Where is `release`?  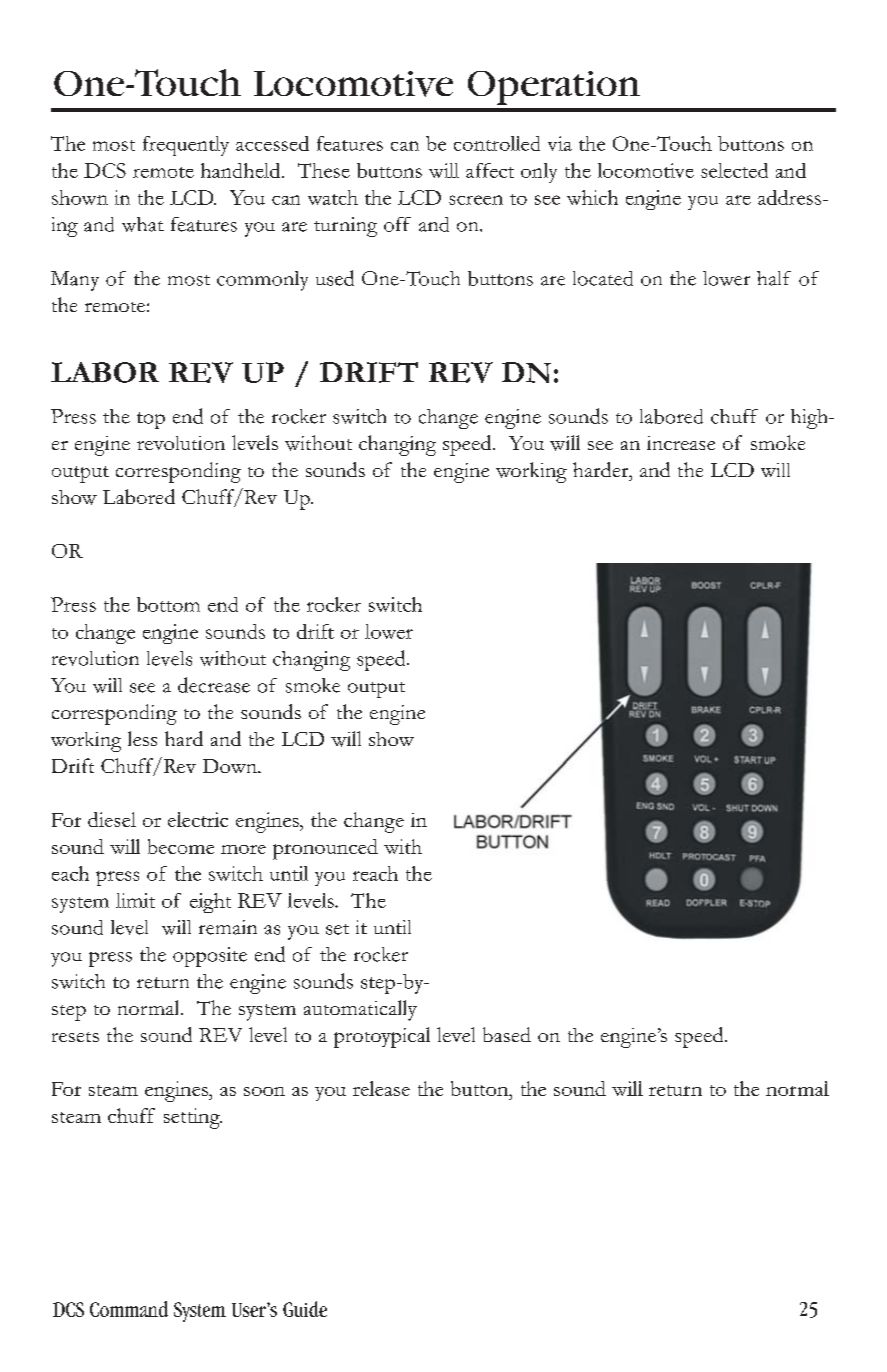 release is located at coordinates (381, 1088).
